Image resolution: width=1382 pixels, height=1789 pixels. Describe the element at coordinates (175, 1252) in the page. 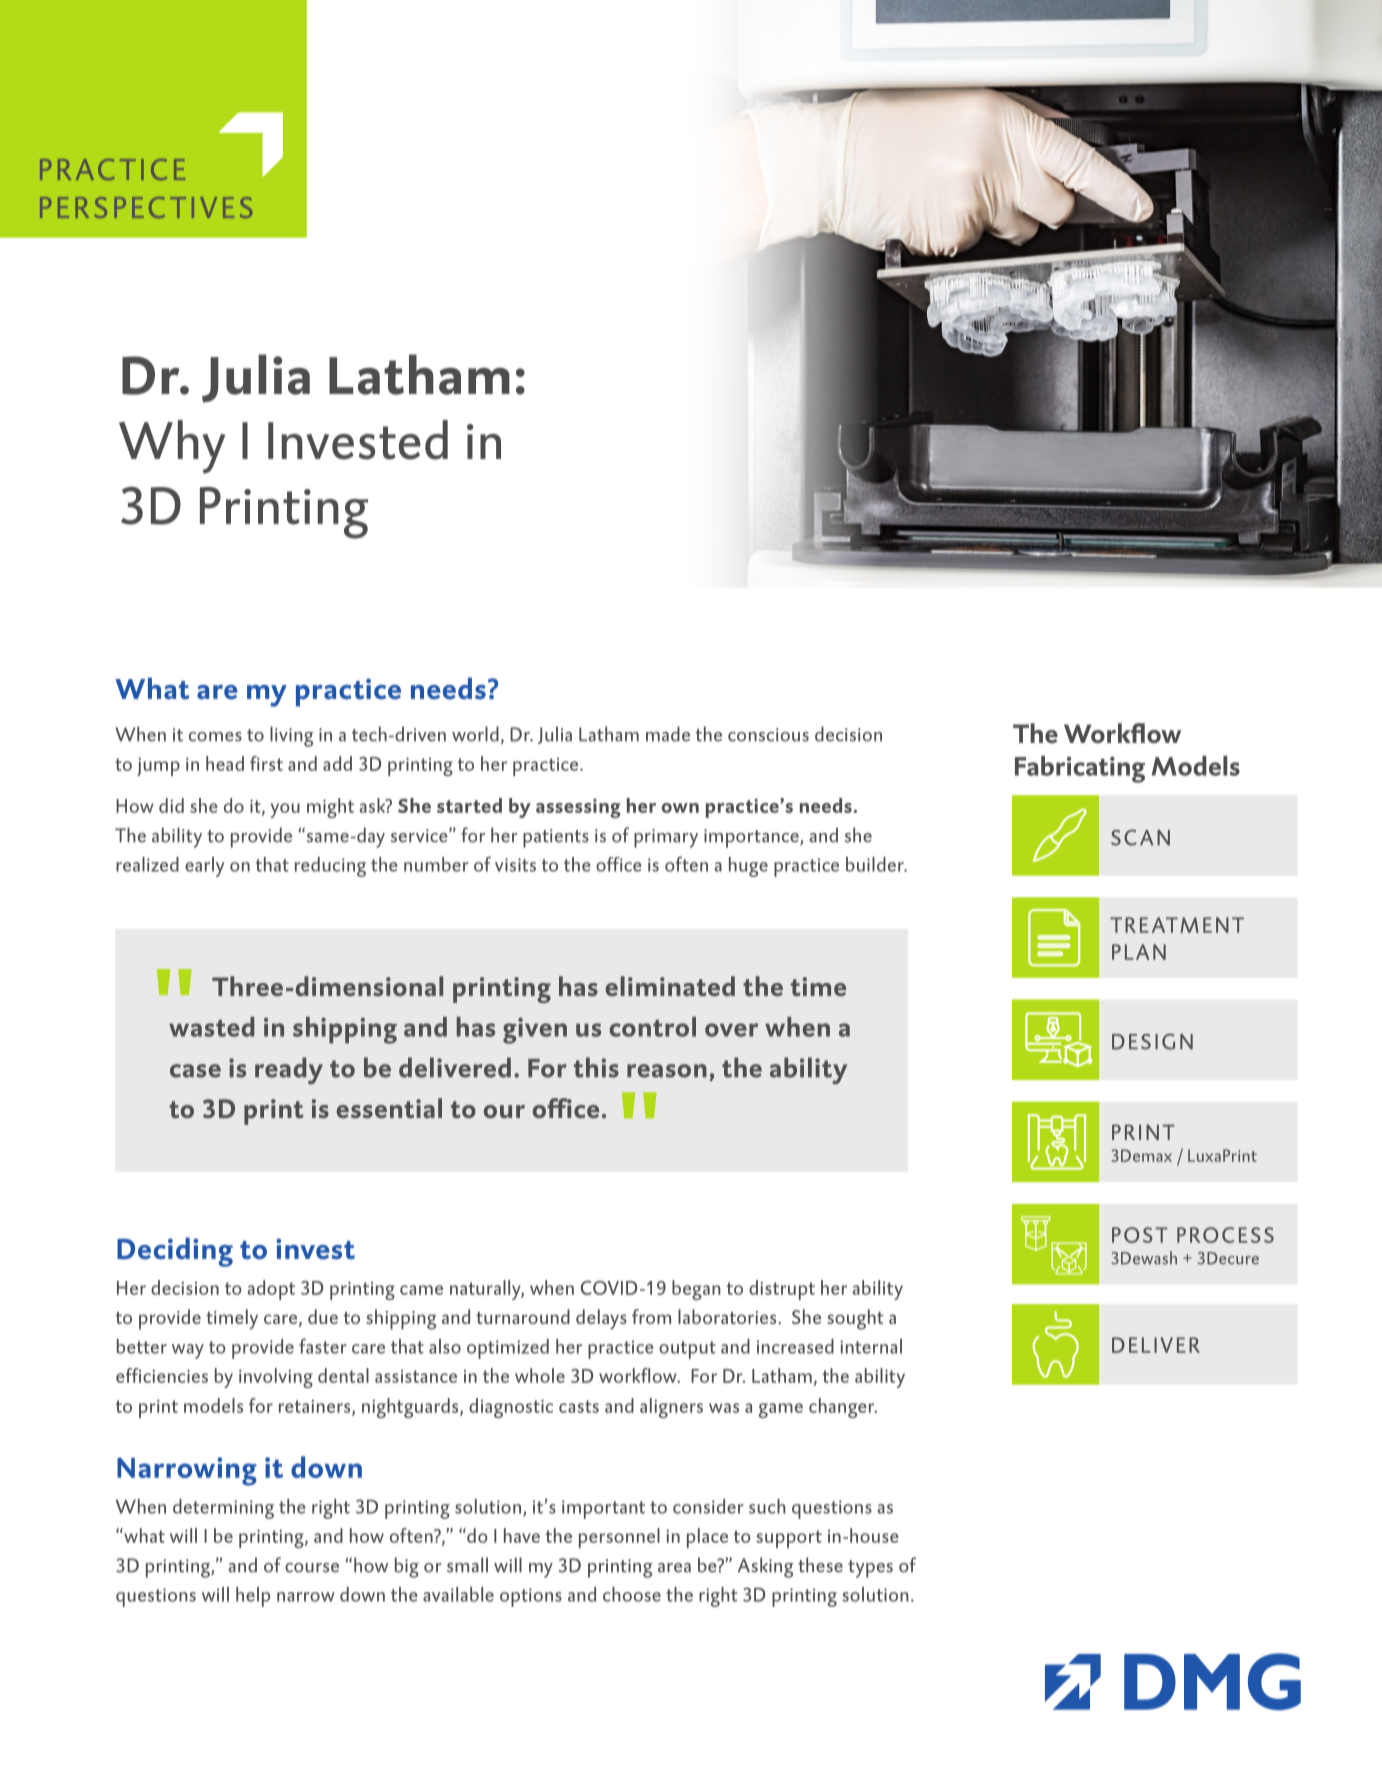

I see `Deciding` at that location.
